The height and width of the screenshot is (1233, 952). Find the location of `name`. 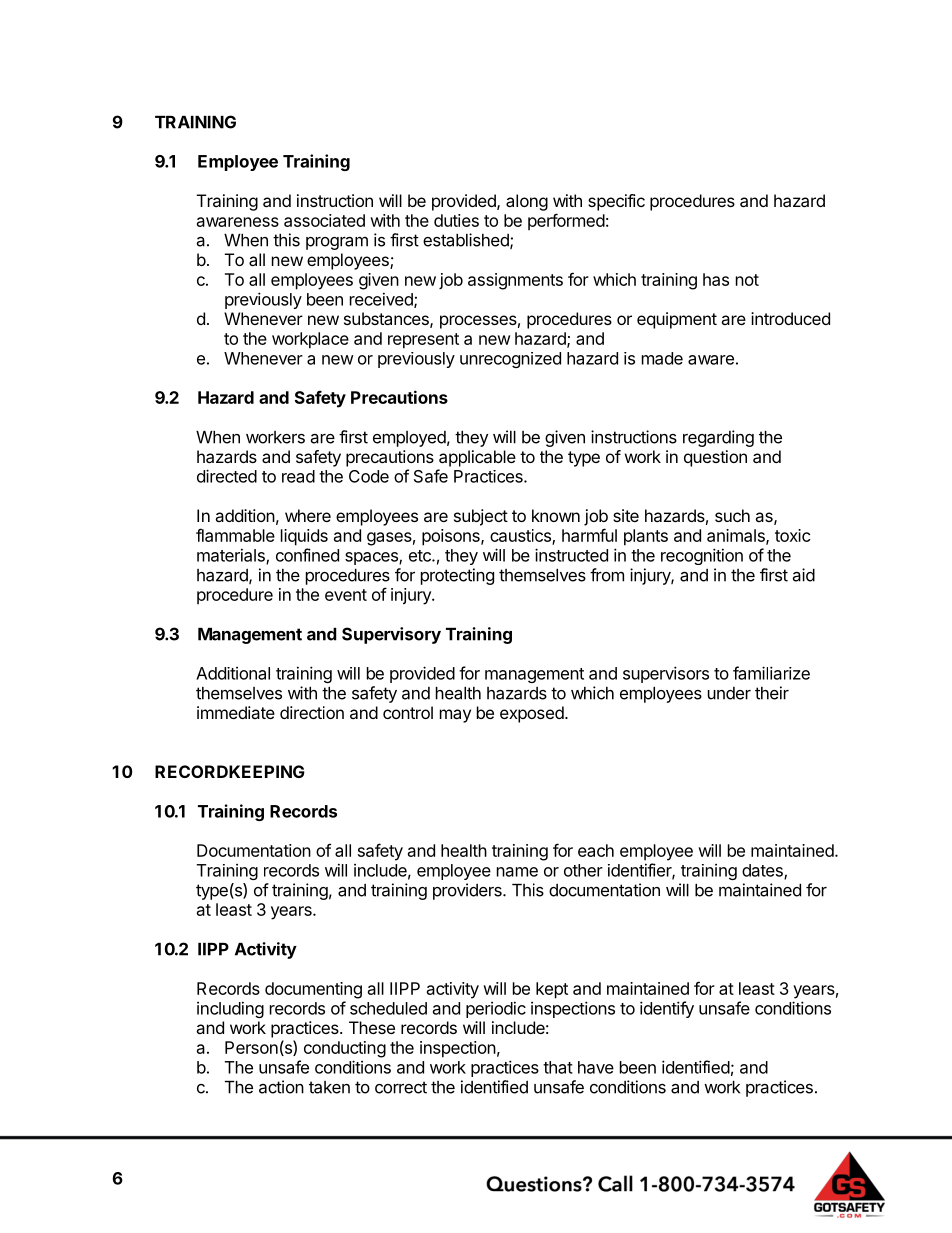

name is located at coordinates (517, 872).
